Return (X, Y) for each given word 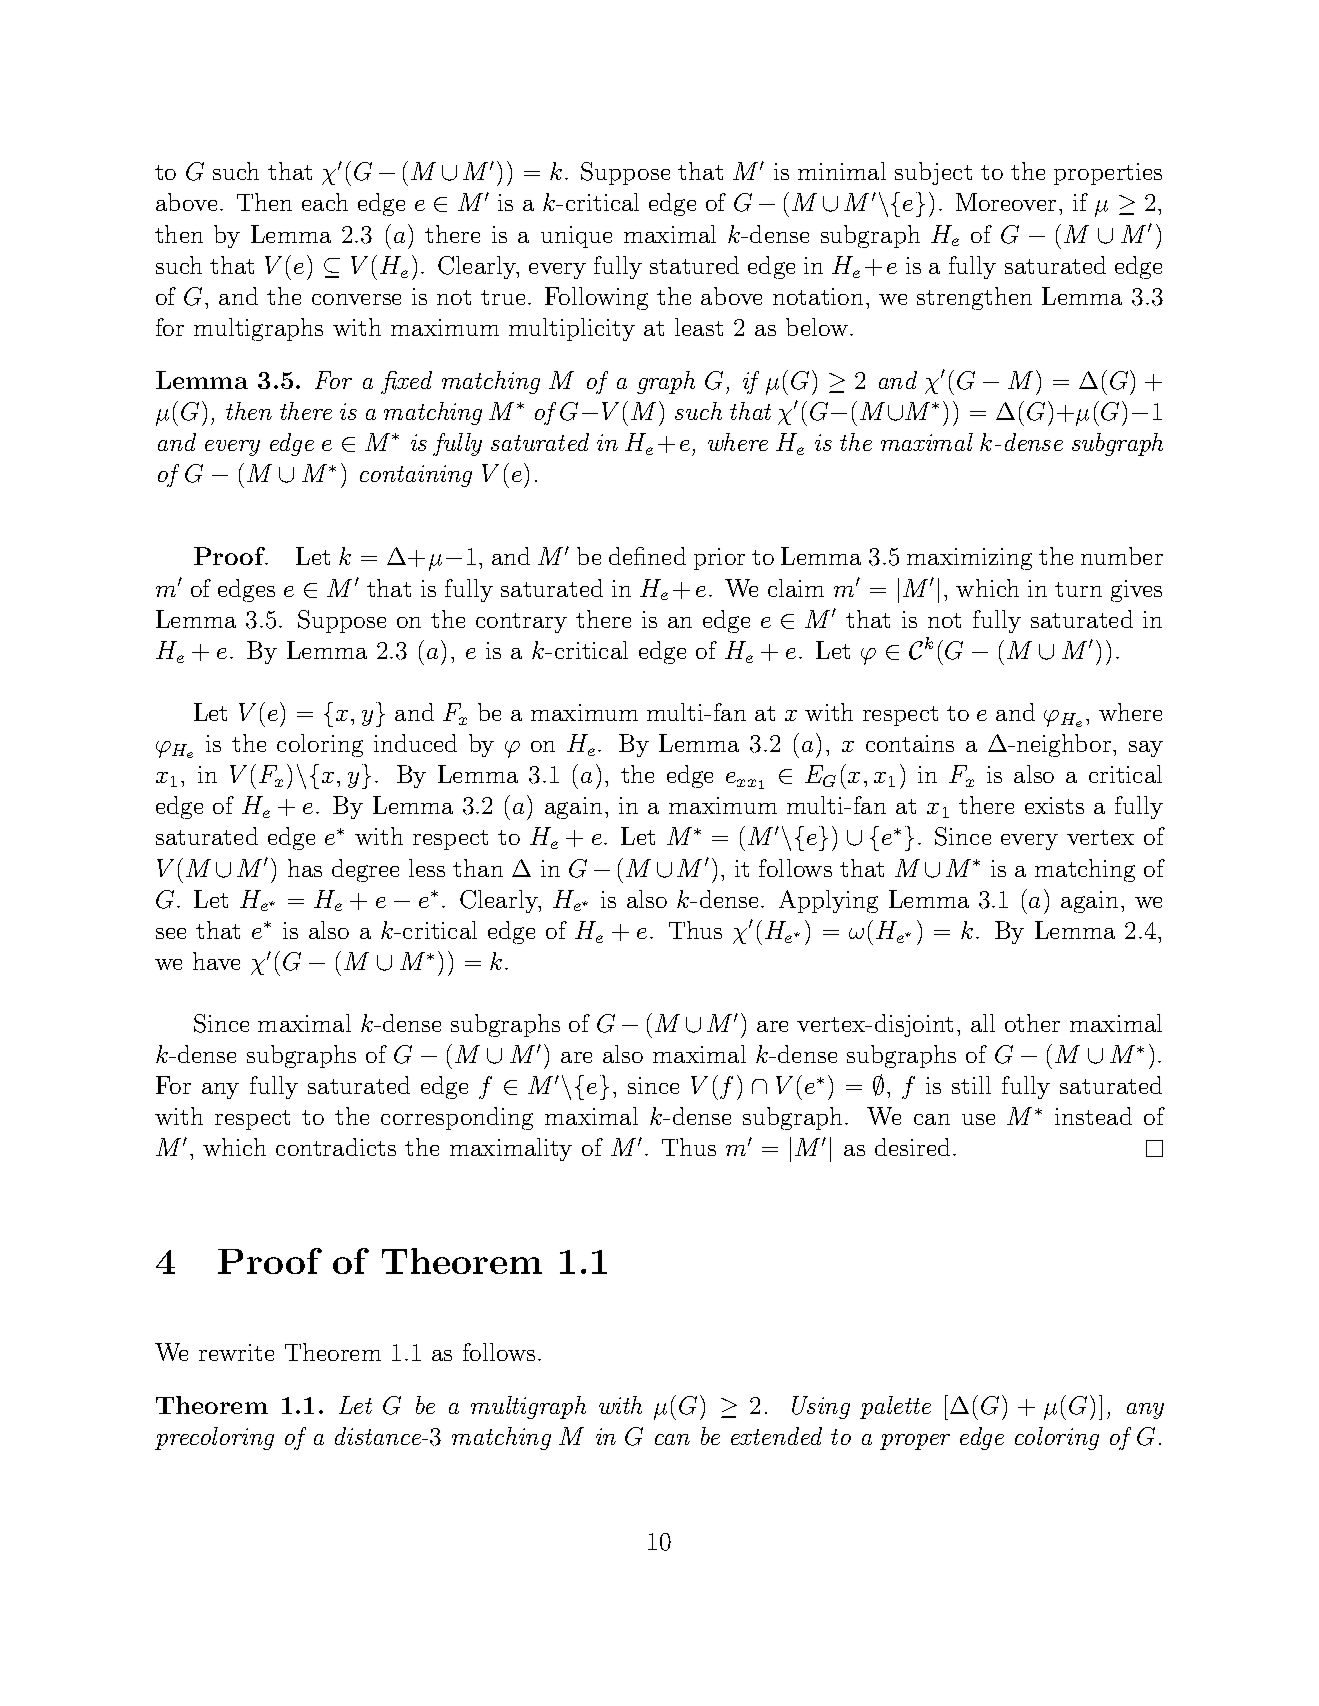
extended (776, 1436)
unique (576, 237)
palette (895, 1407)
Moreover (1006, 202)
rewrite (236, 1352)
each (325, 202)
